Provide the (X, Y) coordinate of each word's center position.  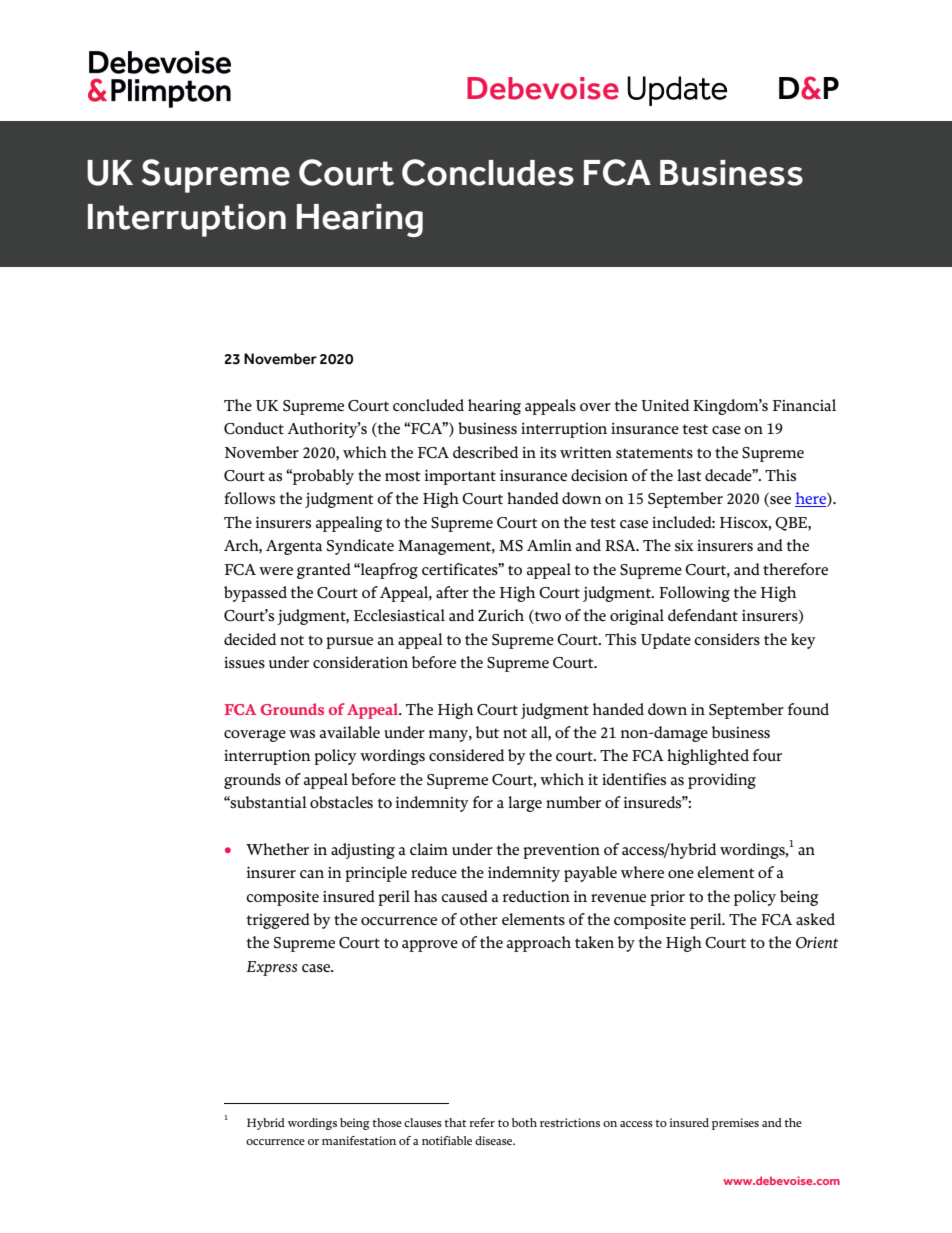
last (689, 475)
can (312, 874)
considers (727, 639)
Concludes (488, 172)
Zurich (501, 615)
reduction (536, 896)
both (524, 1122)
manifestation (359, 1140)
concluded (428, 405)
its (548, 452)
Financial (804, 405)
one (681, 874)
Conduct (254, 428)
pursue (349, 643)
